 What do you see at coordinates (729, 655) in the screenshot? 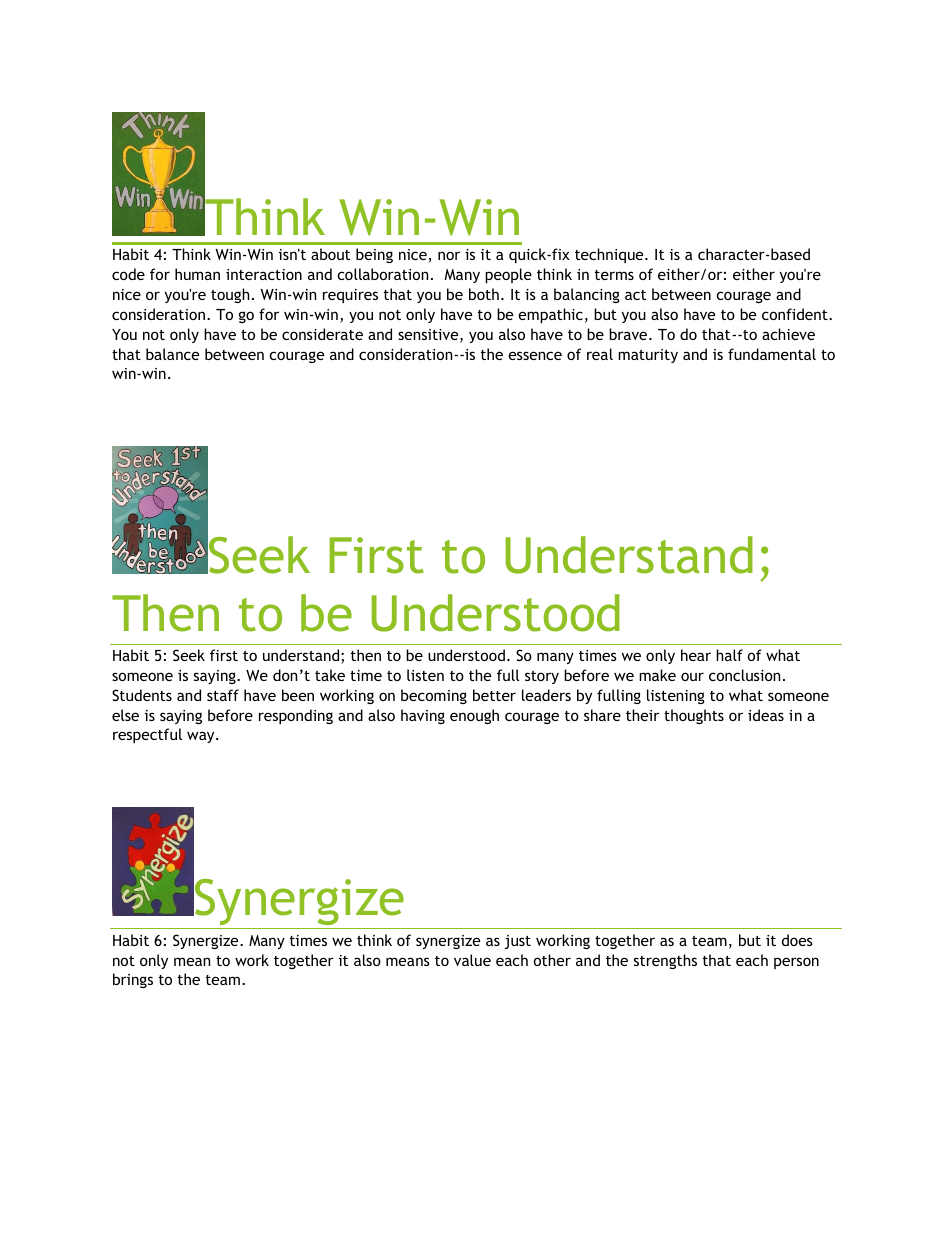
I see `half` at bounding box center [729, 655].
